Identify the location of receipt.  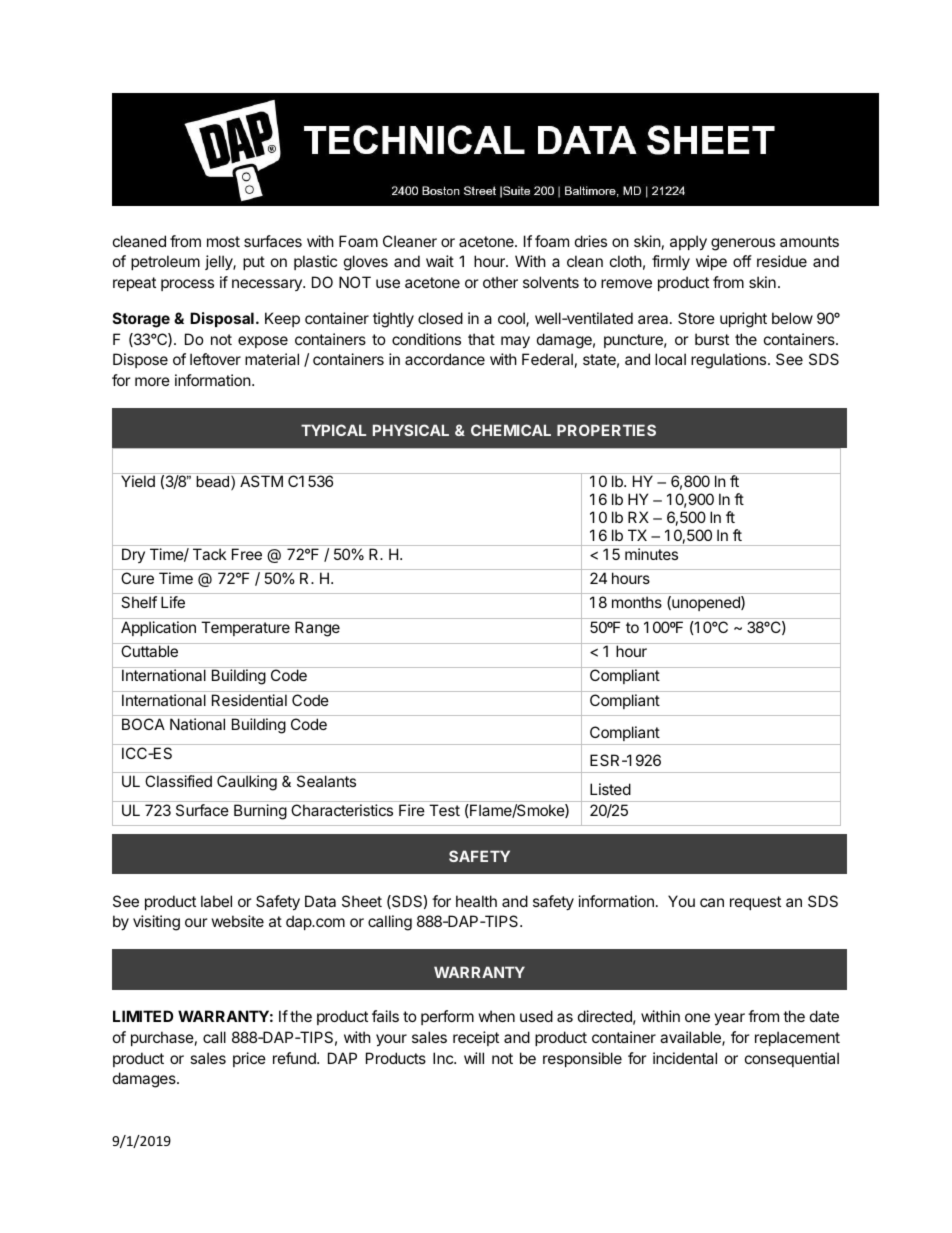
(476, 1038).
